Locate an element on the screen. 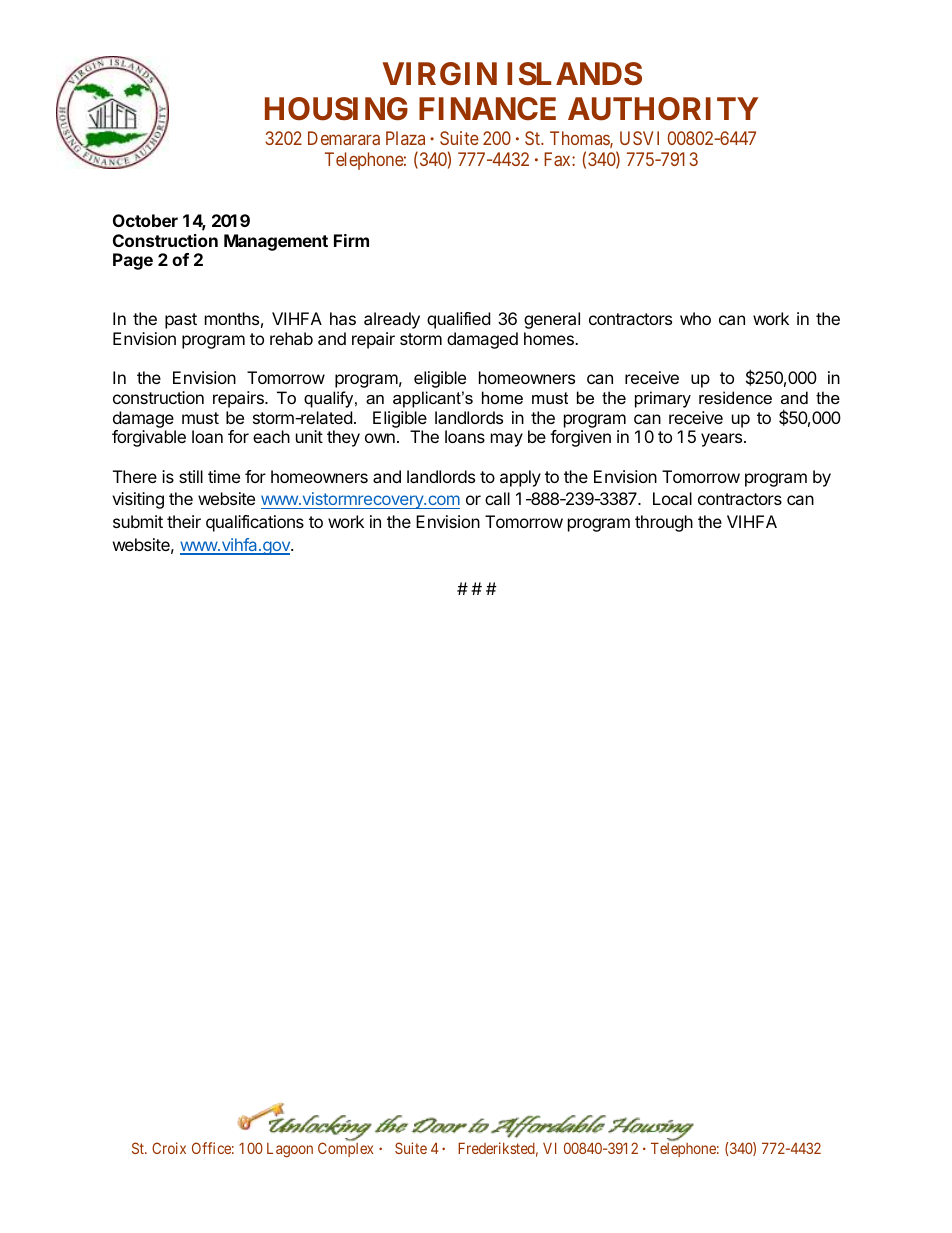 Image resolution: width=952 pixels, height=1233 pixels. Complex is located at coordinates (346, 1149).
